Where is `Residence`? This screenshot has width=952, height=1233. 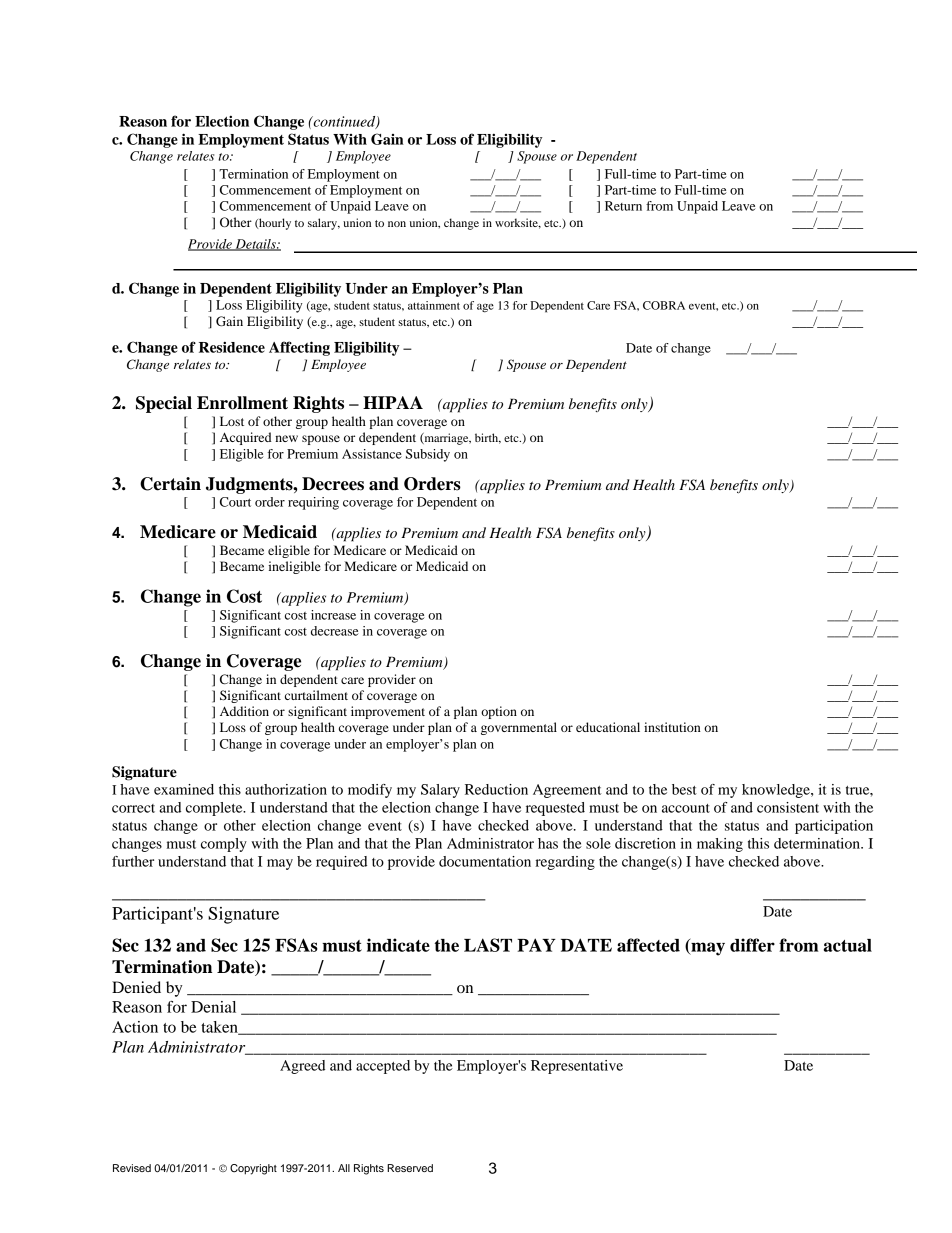
Residence is located at coordinates (232, 347).
